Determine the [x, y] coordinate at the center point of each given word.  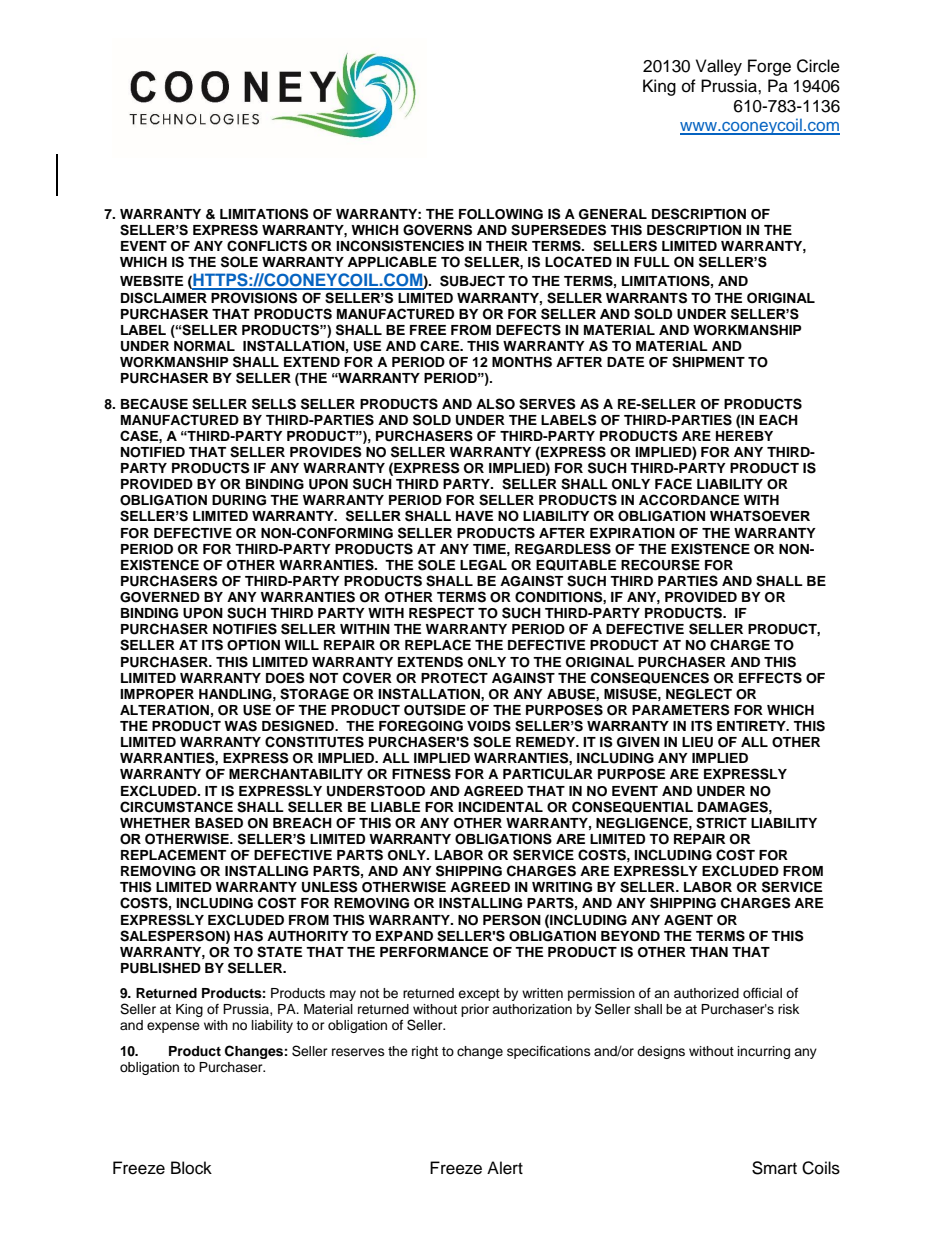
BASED [219, 823]
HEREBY [744, 436]
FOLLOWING [501, 214]
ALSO [495, 404]
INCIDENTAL [500, 807]
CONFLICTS [267, 246]
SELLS [274, 404]
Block [191, 1168]
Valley [719, 67]
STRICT [721, 823]
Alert [505, 1168]
